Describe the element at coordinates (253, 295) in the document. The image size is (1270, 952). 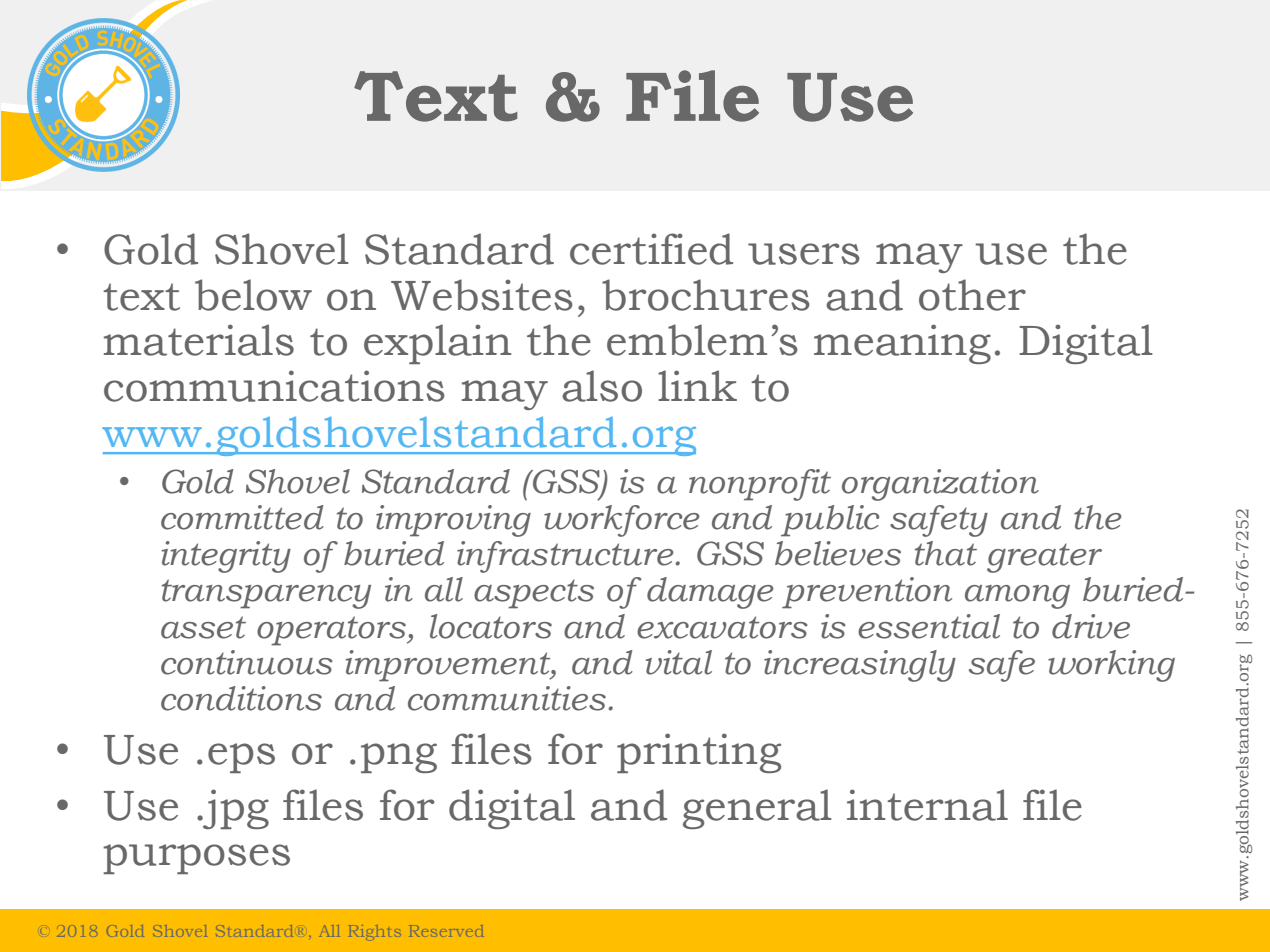
I see `below` at that location.
